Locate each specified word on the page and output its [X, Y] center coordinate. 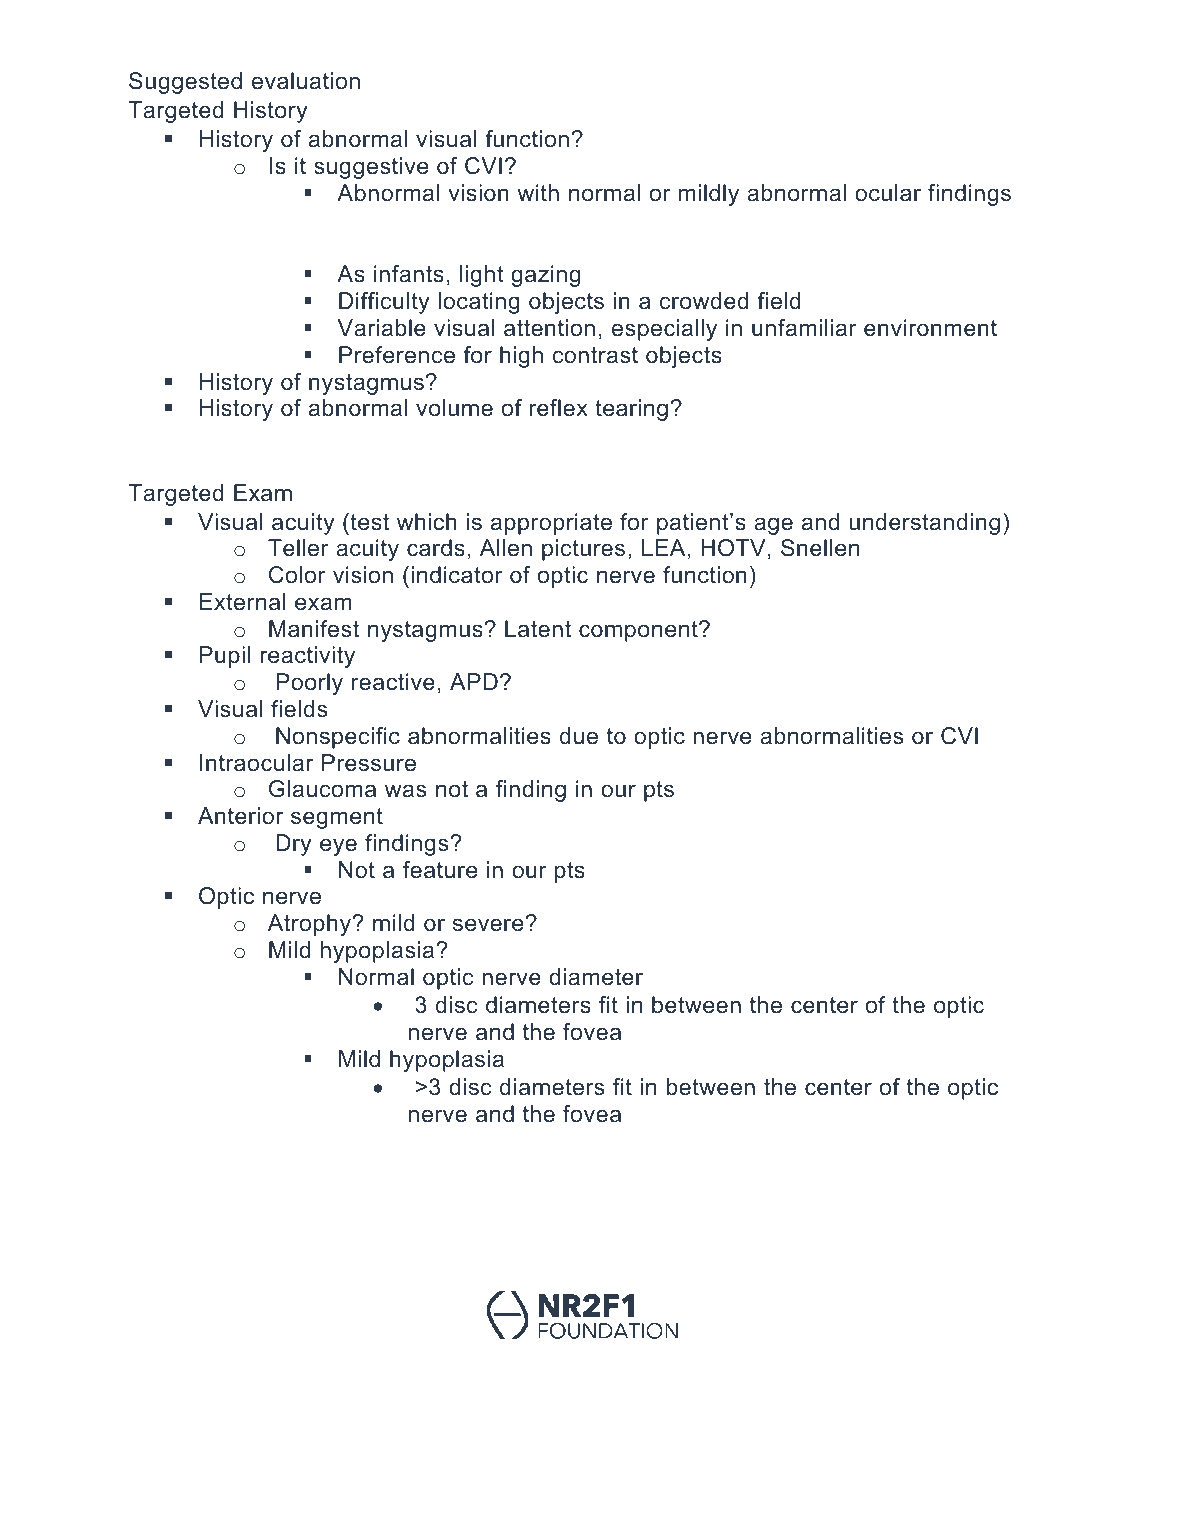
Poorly [309, 684]
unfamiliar [804, 328]
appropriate [551, 524]
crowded [704, 301]
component [639, 631]
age [773, 526]
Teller [298, 548]
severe [488, 925]
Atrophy [310, 925]
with [538, 192]
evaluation [306, 81]
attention [549, 328]
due [579, 736]
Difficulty [384, 303]
